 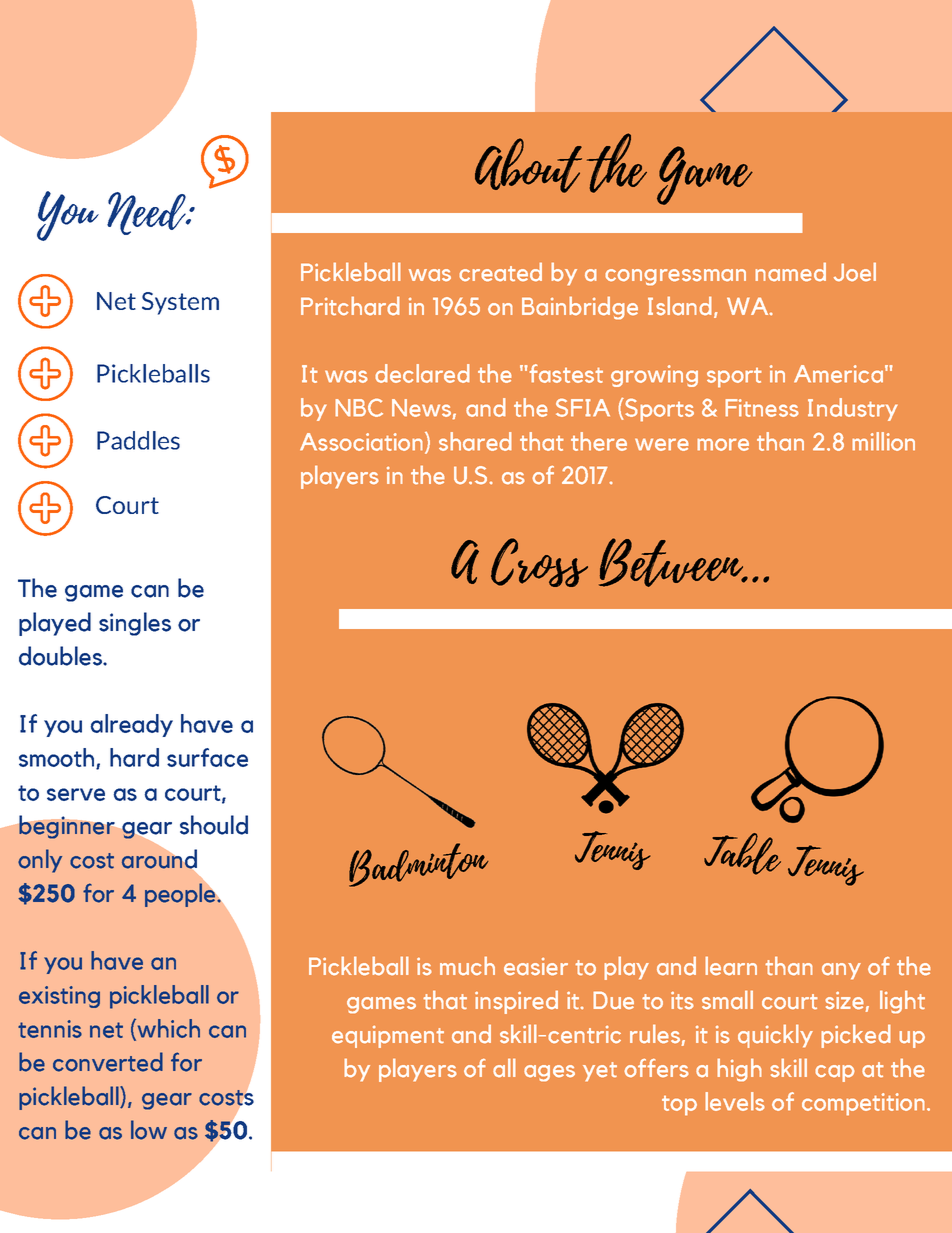 I want to click on much, so click(x=467, y=966).
